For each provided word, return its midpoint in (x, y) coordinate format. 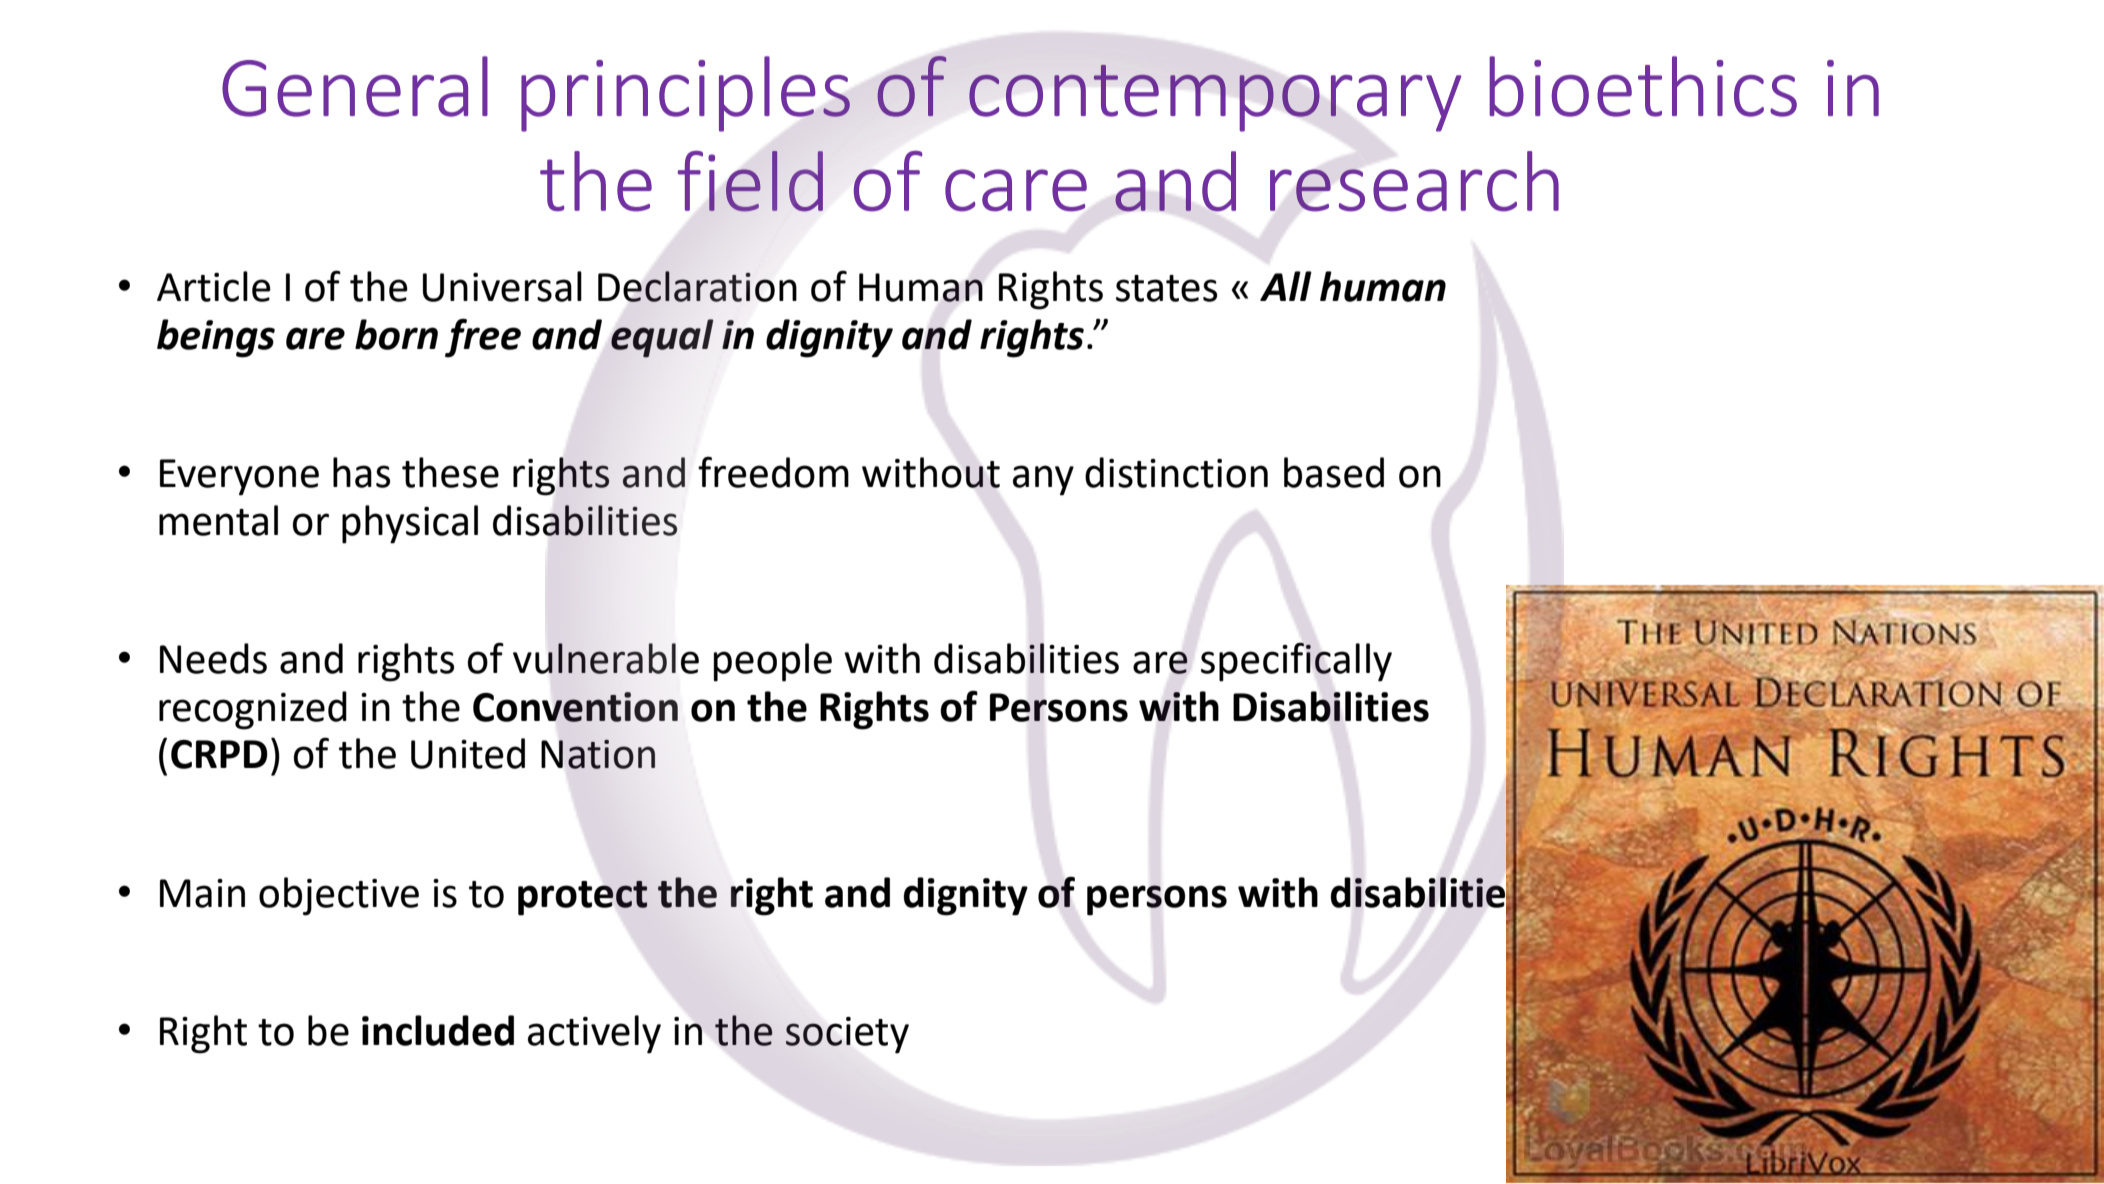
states (1167, 288)
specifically (1296, 662)
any (1043, 480)
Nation (598, 754)
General (355, 86)
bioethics (1643, 86)
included (438, 1030)
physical (410, 524)
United (468, 753)
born (396, 334)
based (1334, 472)
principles (685, 94)
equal (662, 338)
